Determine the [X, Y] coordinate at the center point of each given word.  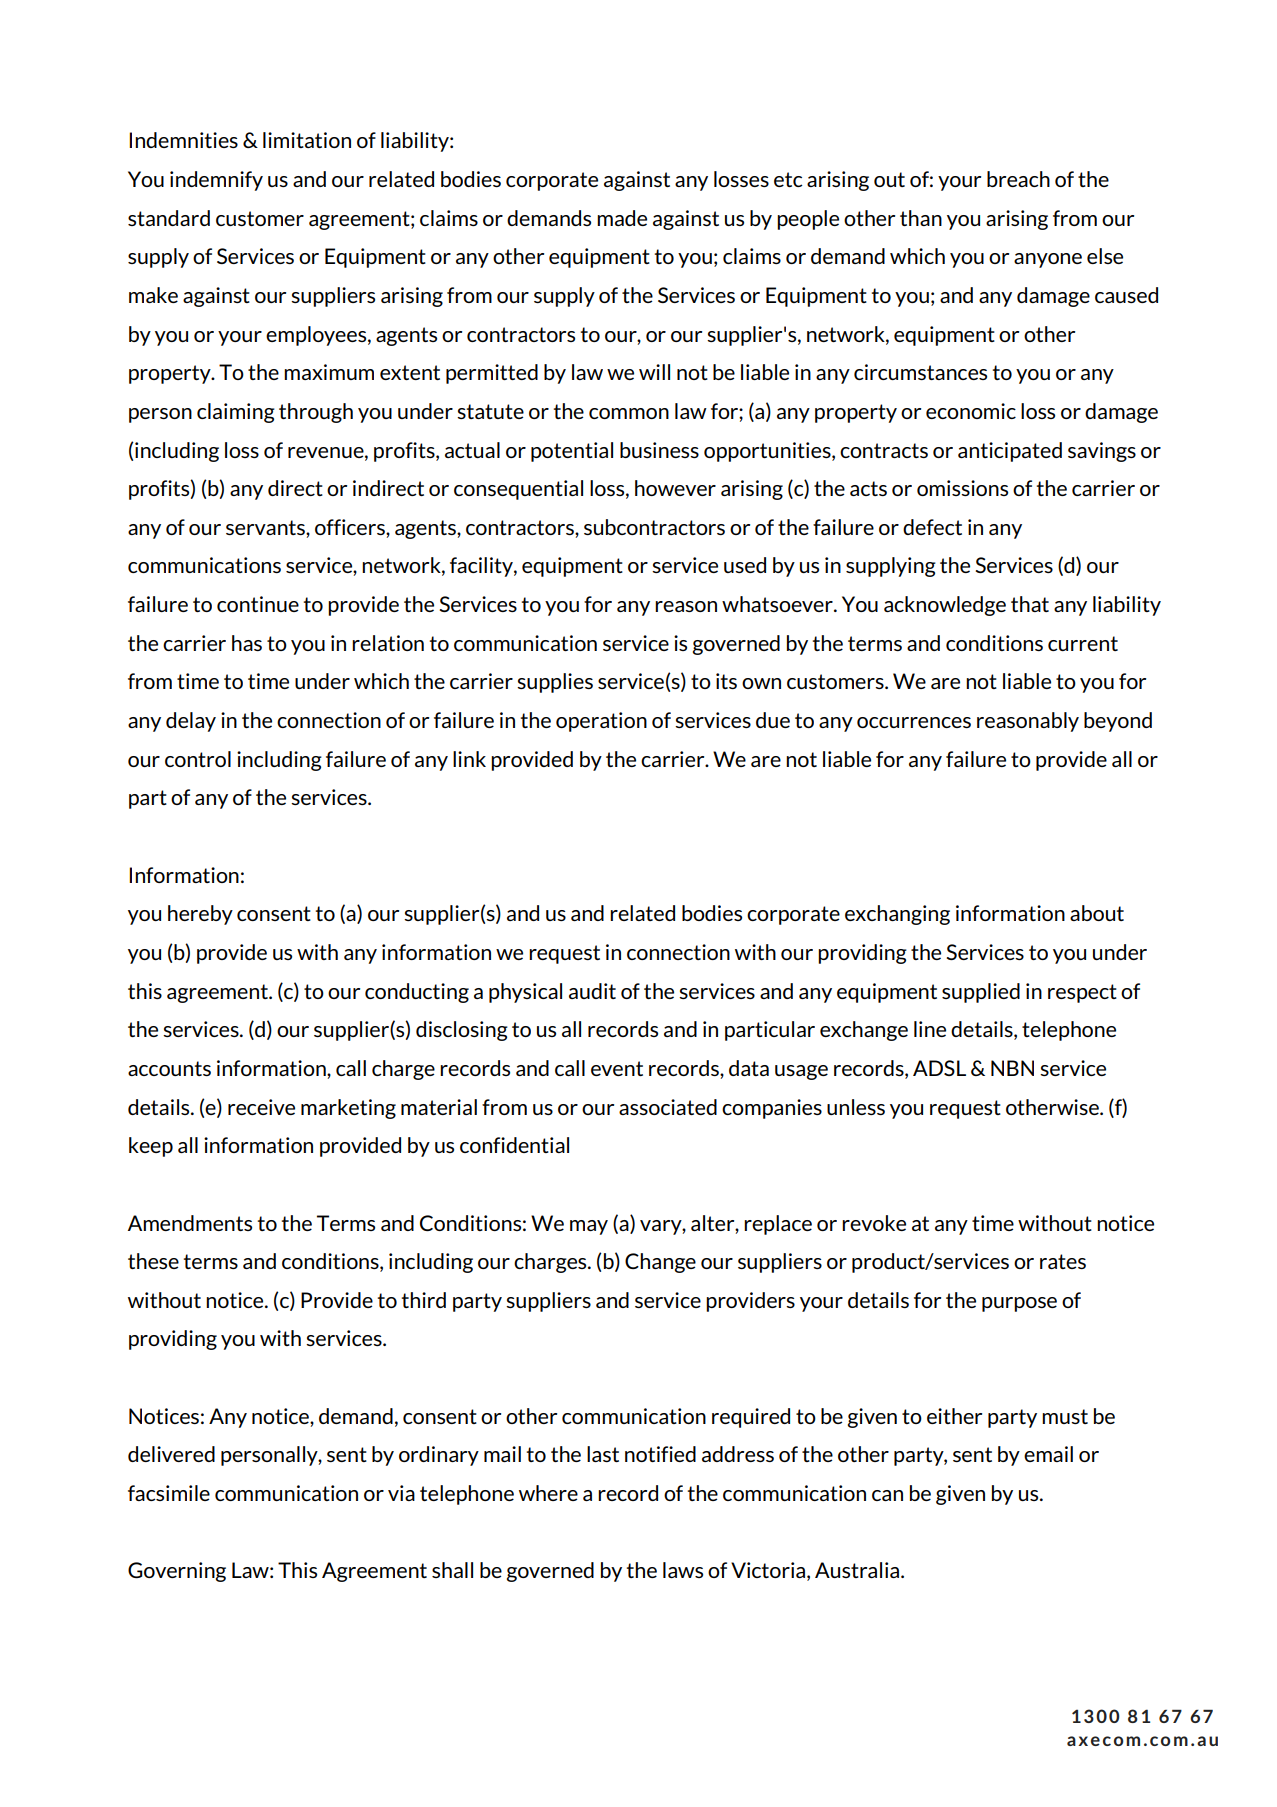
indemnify [216, 181]
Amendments [190, 1223]
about [1097, 913]
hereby [200, 915]
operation [601, 722]
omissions [962, 488]
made [622, 218]
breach [1018, 179]
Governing [177, 1572]
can [887, 1495]
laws [683, 1570]
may [589, 1227]
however [675, 488]
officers [351, 527]
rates [1063, 1261]
